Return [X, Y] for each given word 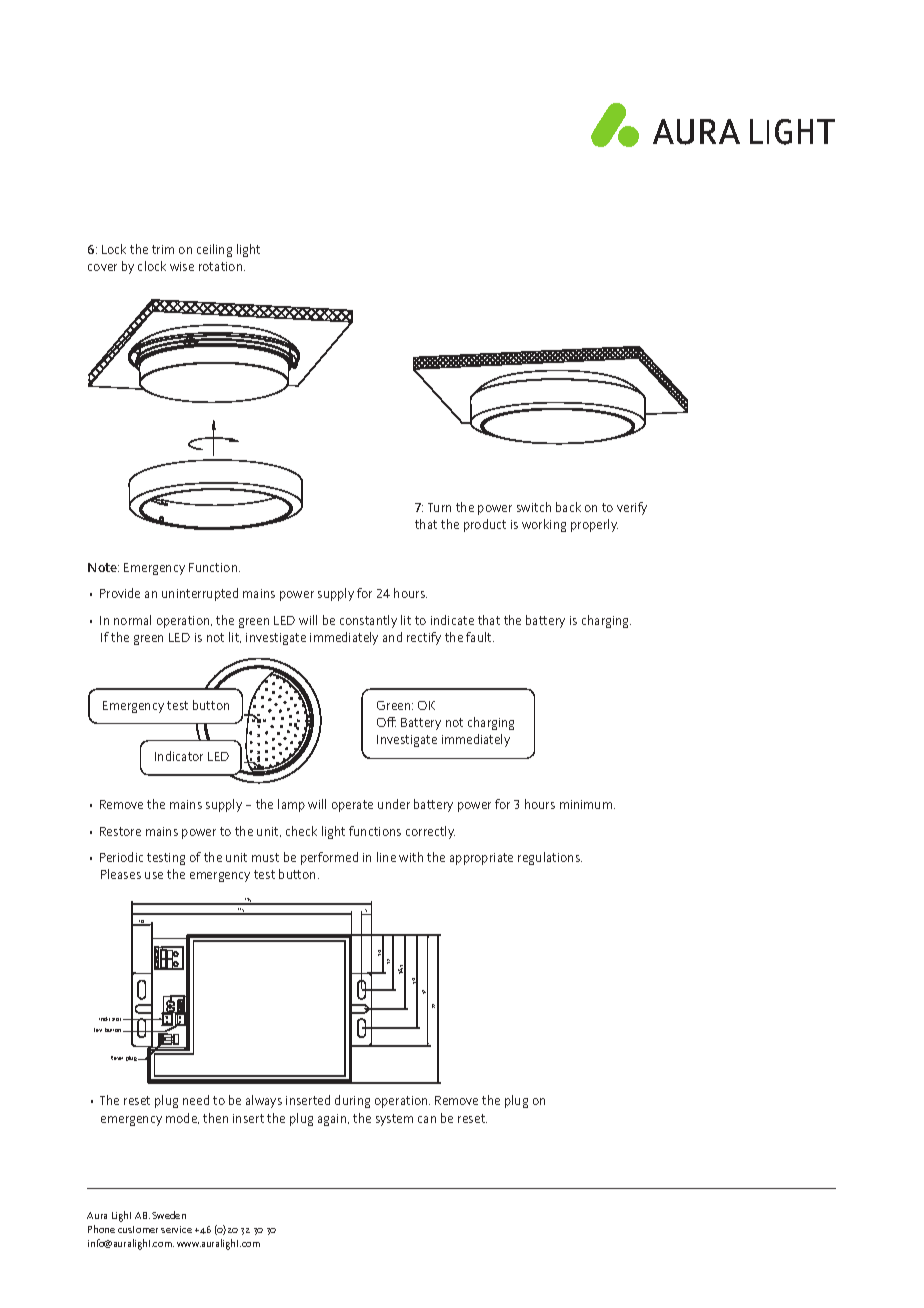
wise [182, 266]
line [386, 857]
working [544, 525]
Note [103, 567]
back [568, 507]
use [154, 875]
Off [386, 722]
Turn [439, 507]
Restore [120, 831]
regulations [550, 858]
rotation [222, 266]
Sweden [169, 1215]
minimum [586, 804]
